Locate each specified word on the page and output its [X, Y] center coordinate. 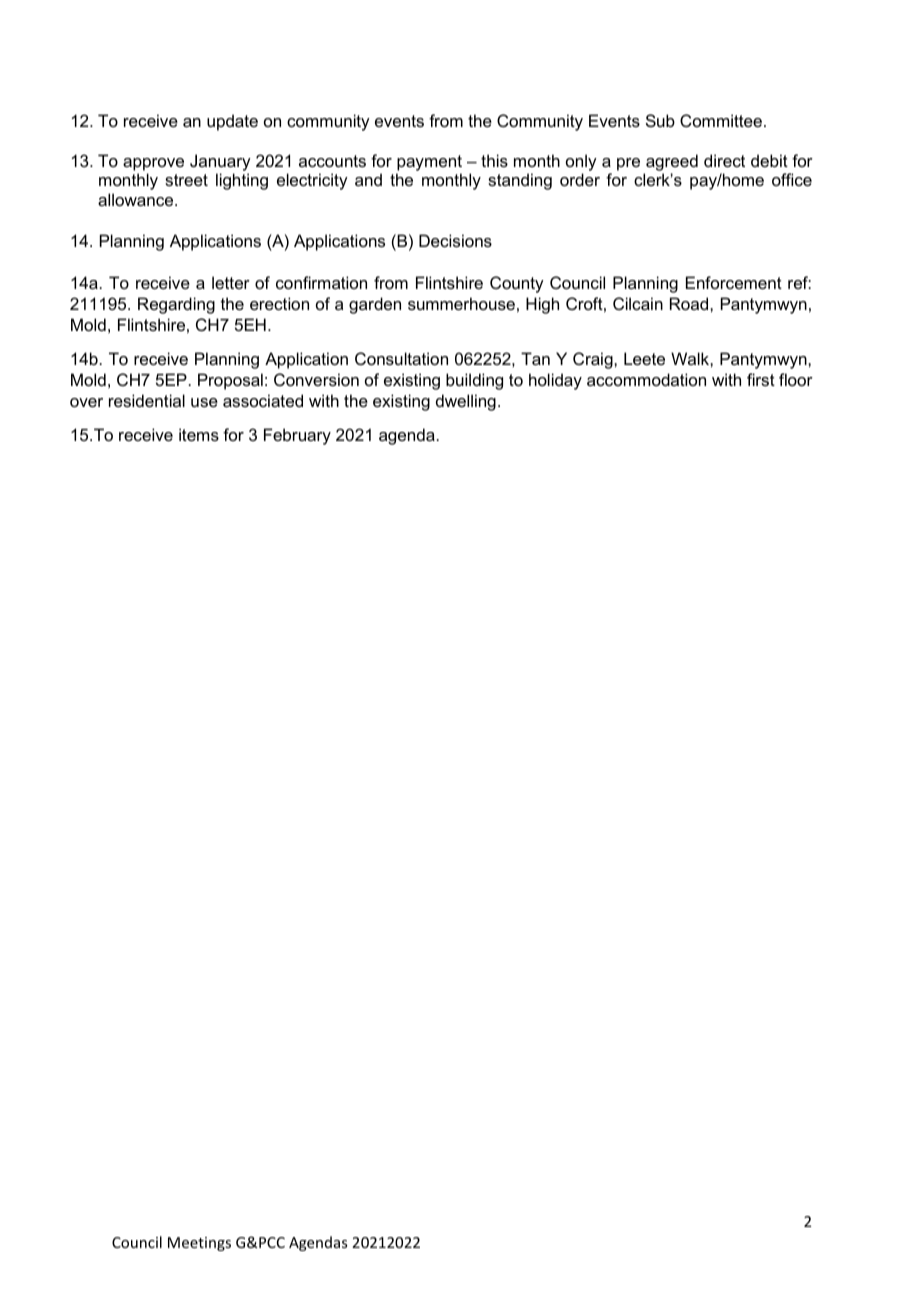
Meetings [199, 1244]
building [474, 381]
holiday [555, 381]
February [297, 436]
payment [429, 163]
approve [153, 164]
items [199, 434]
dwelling [466, 402]
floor [796, 379]
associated [263, 400]
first [761, 379]
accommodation [646, 379]
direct [724, 160]
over [86, 402]
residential [147, 400]
